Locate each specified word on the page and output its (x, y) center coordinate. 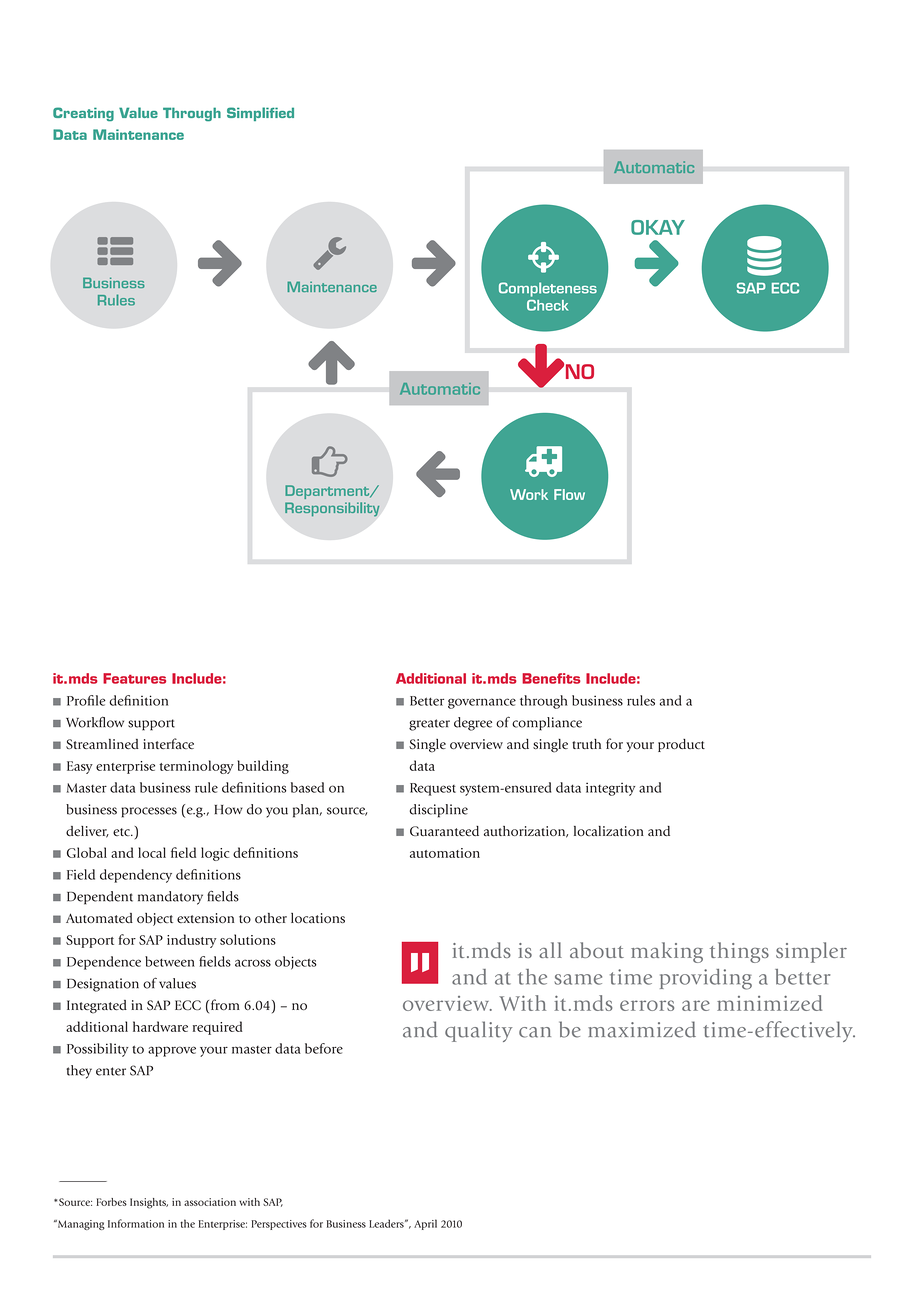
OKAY (658, 227)
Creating (83, 114)
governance (482, 703)
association (210, 1202)
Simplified (260, 114)
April (425, 1224)
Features (134, 678)
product (681, 745)
